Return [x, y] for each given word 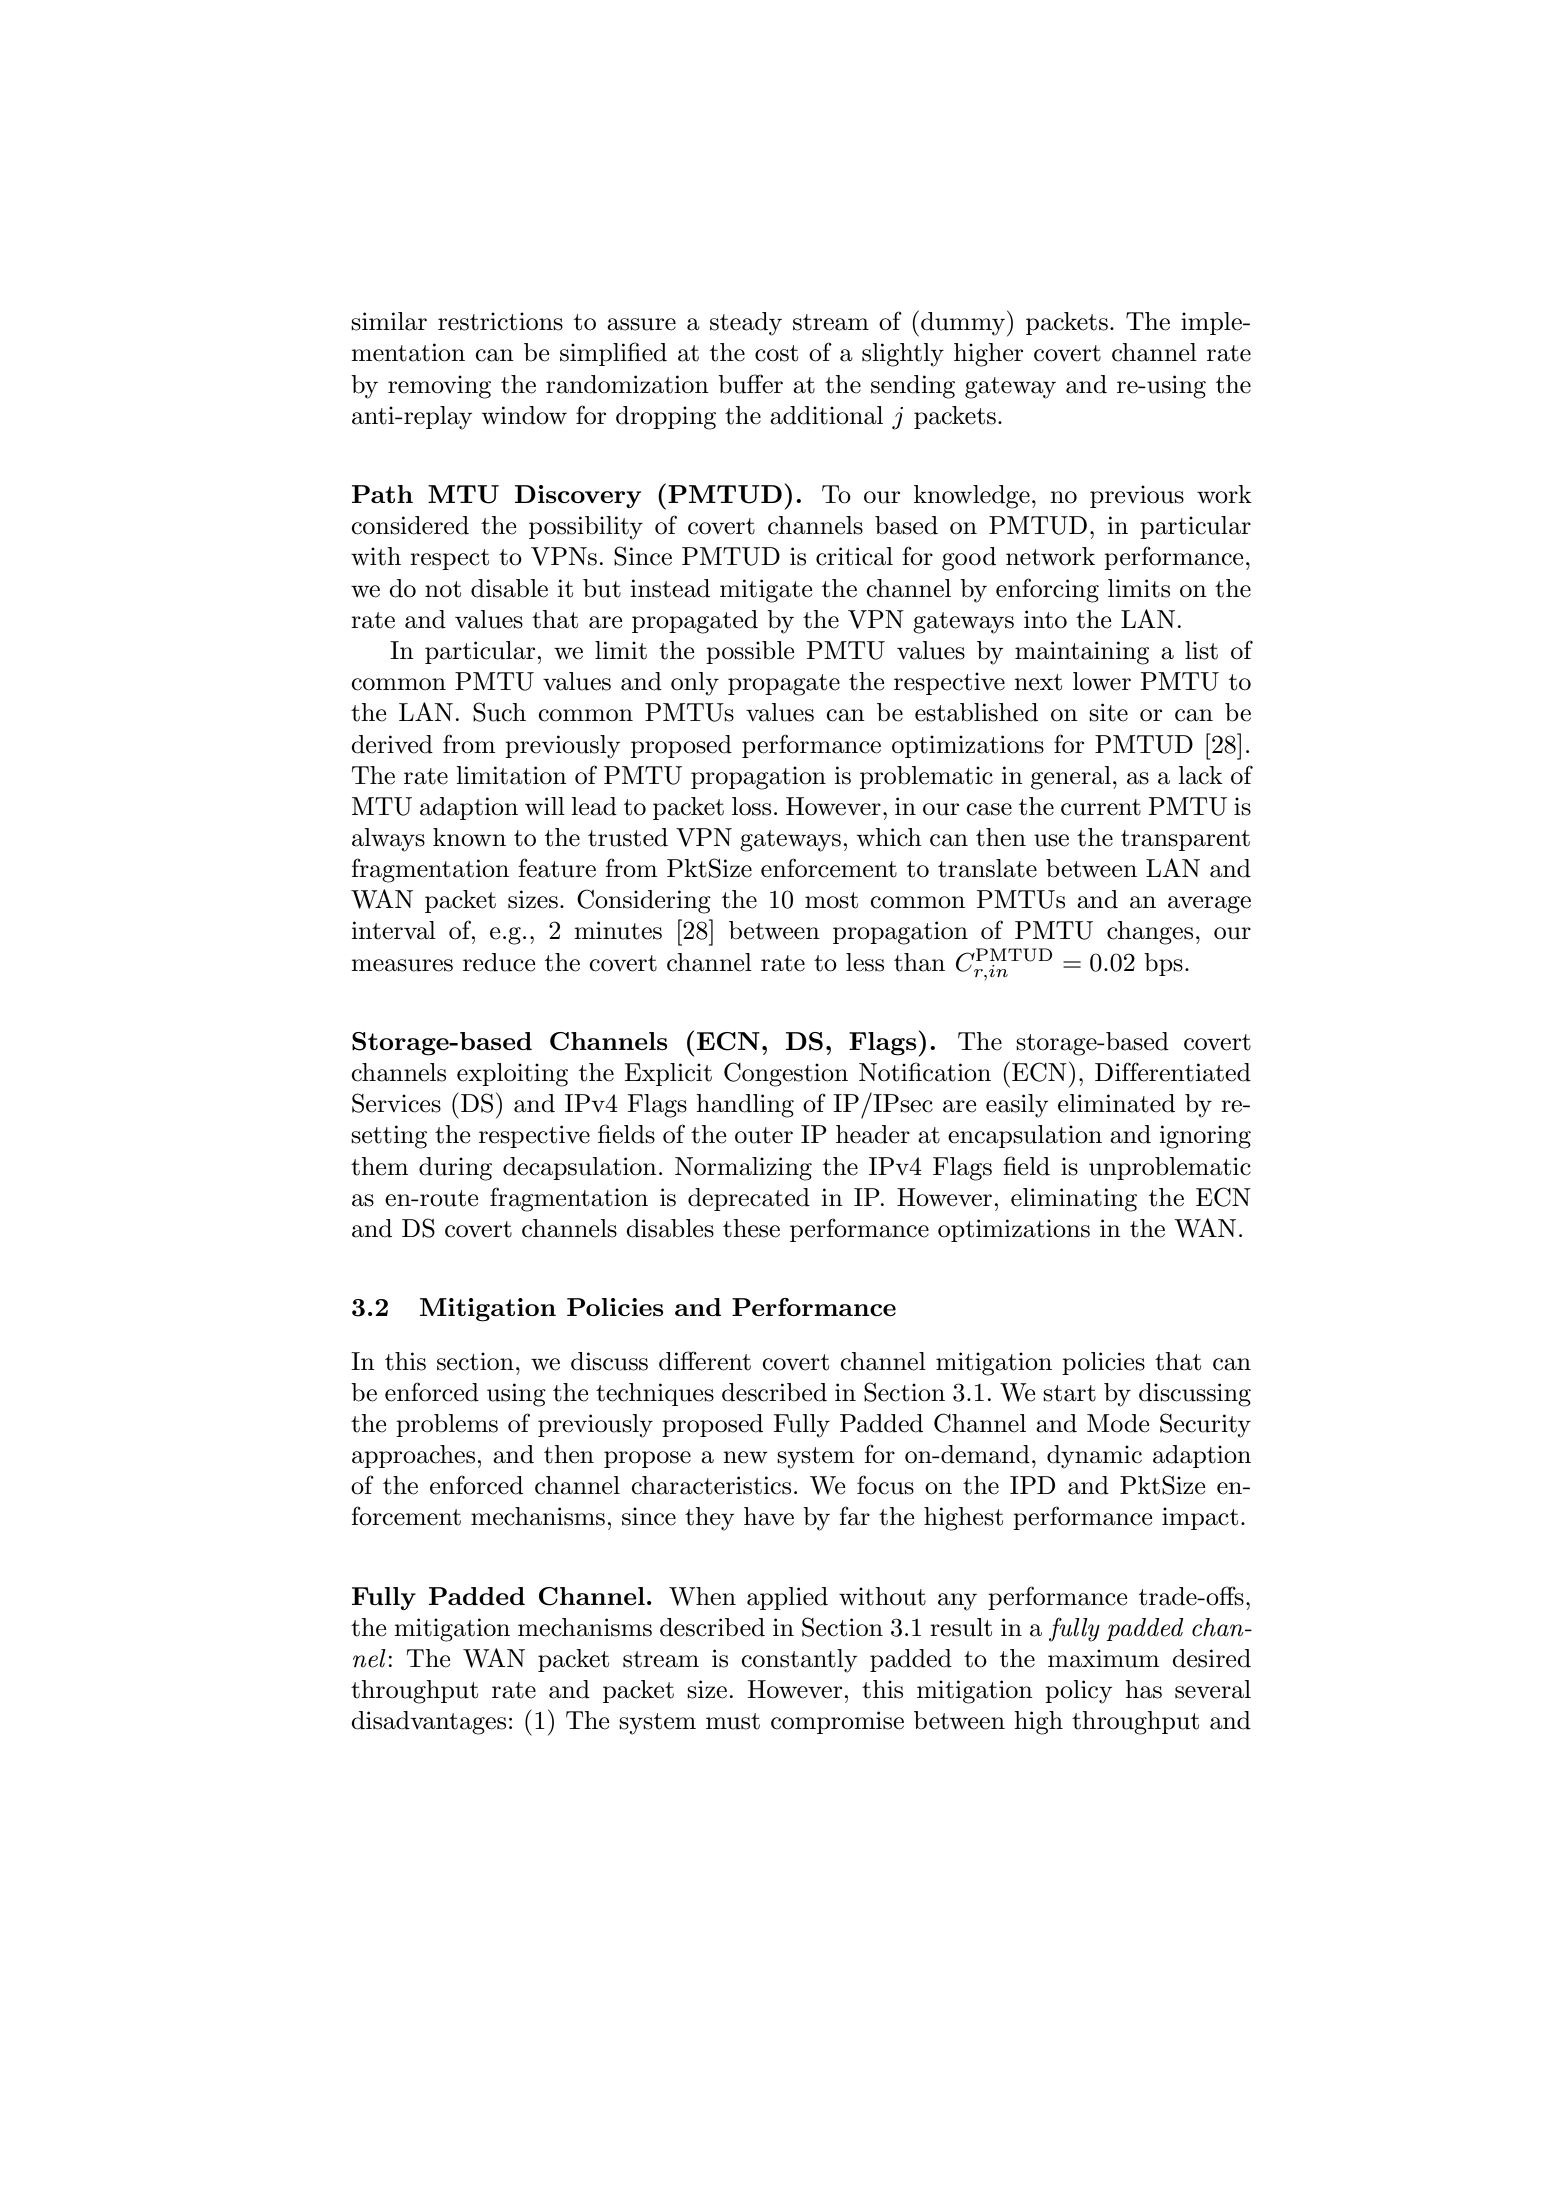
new [745, 1457]
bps [1163, 964]
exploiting [512, 1075]
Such [499, 712]
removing [439, 387]
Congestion [786, 1074]
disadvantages [428, 1723]
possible [750, 652]
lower [1102, 681]
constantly [799, 1661]
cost [776, 353]
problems [447, 1425]
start [1069, 1393]
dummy [963, 324]
